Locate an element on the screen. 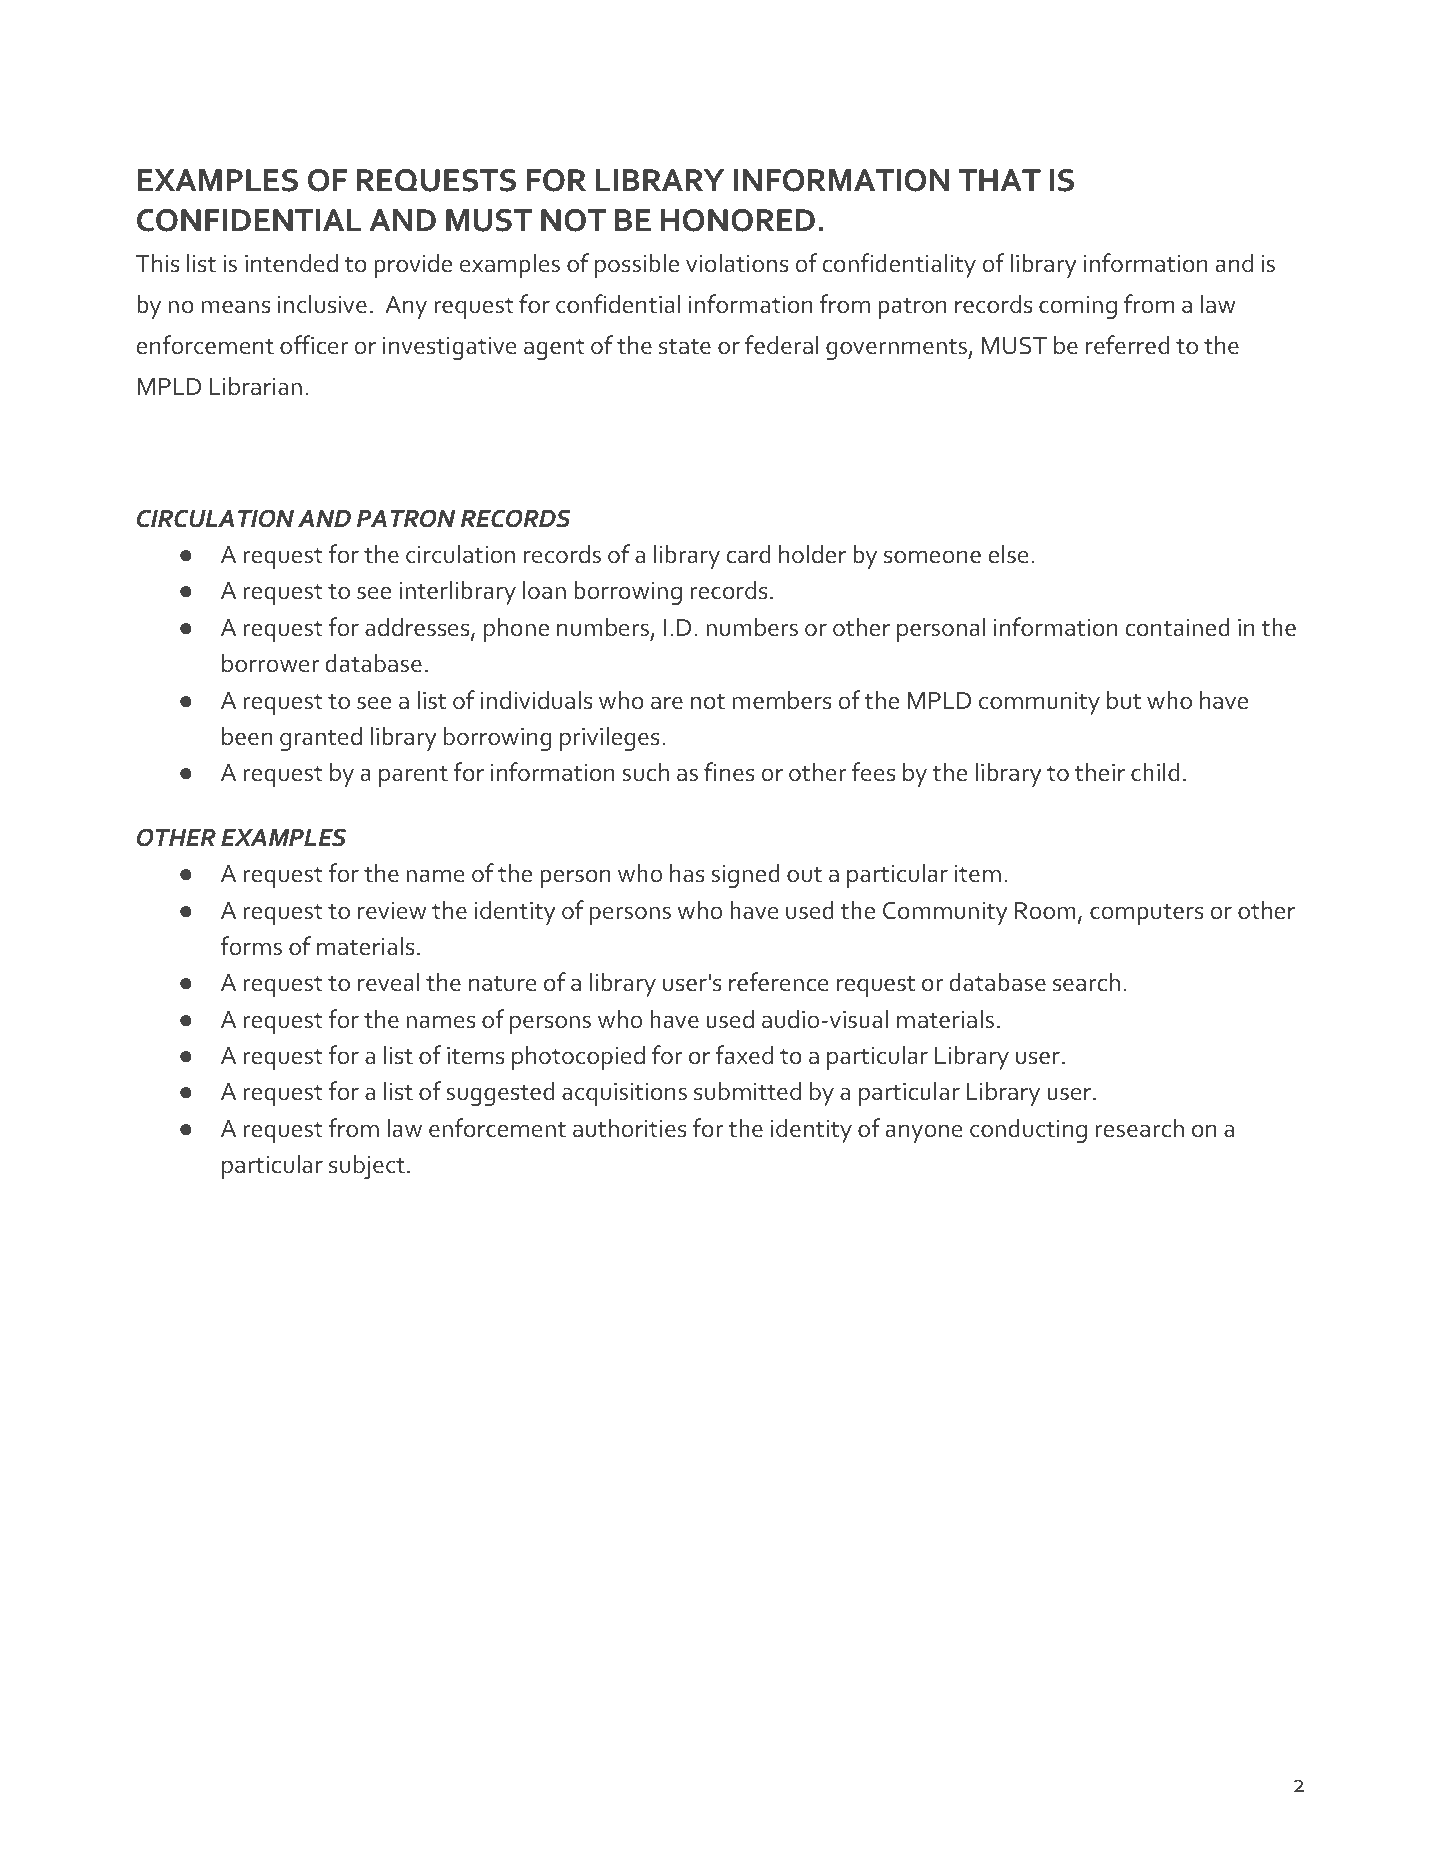 The height and width of the screenshot is (1865, 1441). Room is located at coordinates (1045, 911).
